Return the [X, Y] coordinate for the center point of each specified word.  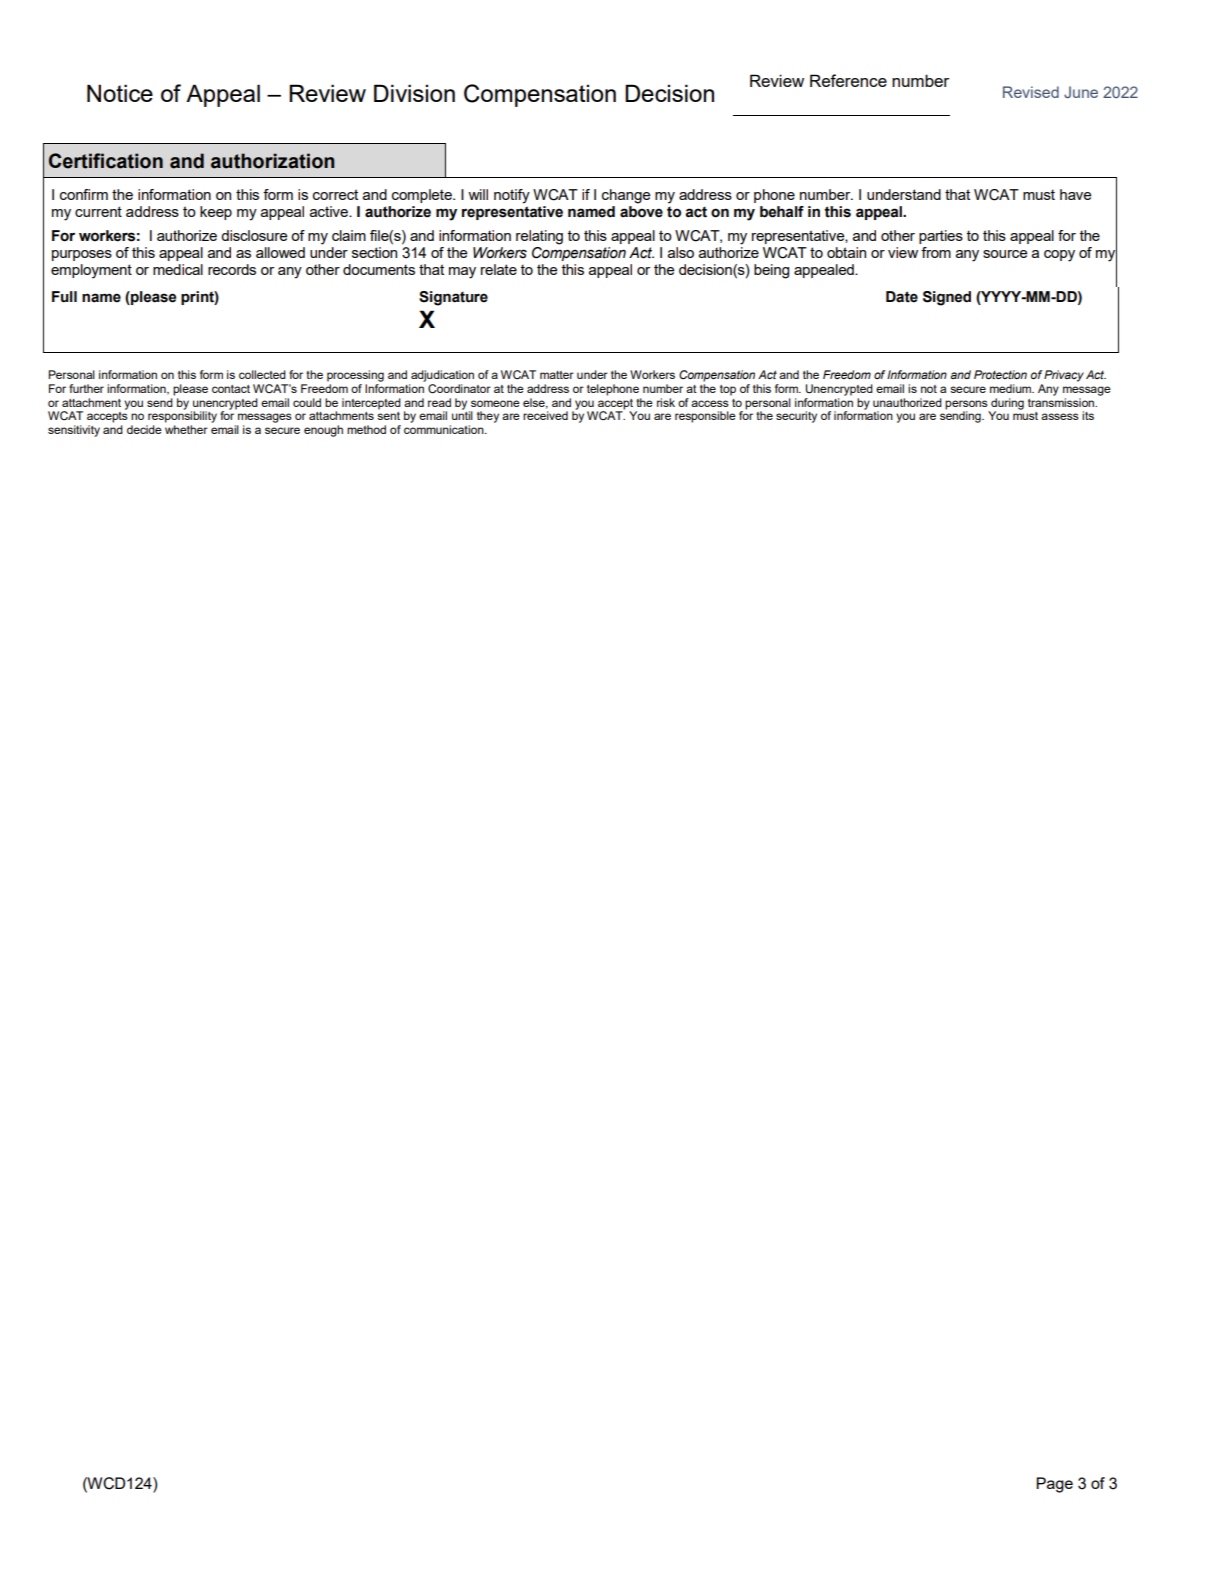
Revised [1031, 92]
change [626, 196]
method [366, 429]
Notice [120, 93]
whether [186, 429]
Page [1054, 1485]
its [1088, 415]
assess [1060, 416]
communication [445, 429]
